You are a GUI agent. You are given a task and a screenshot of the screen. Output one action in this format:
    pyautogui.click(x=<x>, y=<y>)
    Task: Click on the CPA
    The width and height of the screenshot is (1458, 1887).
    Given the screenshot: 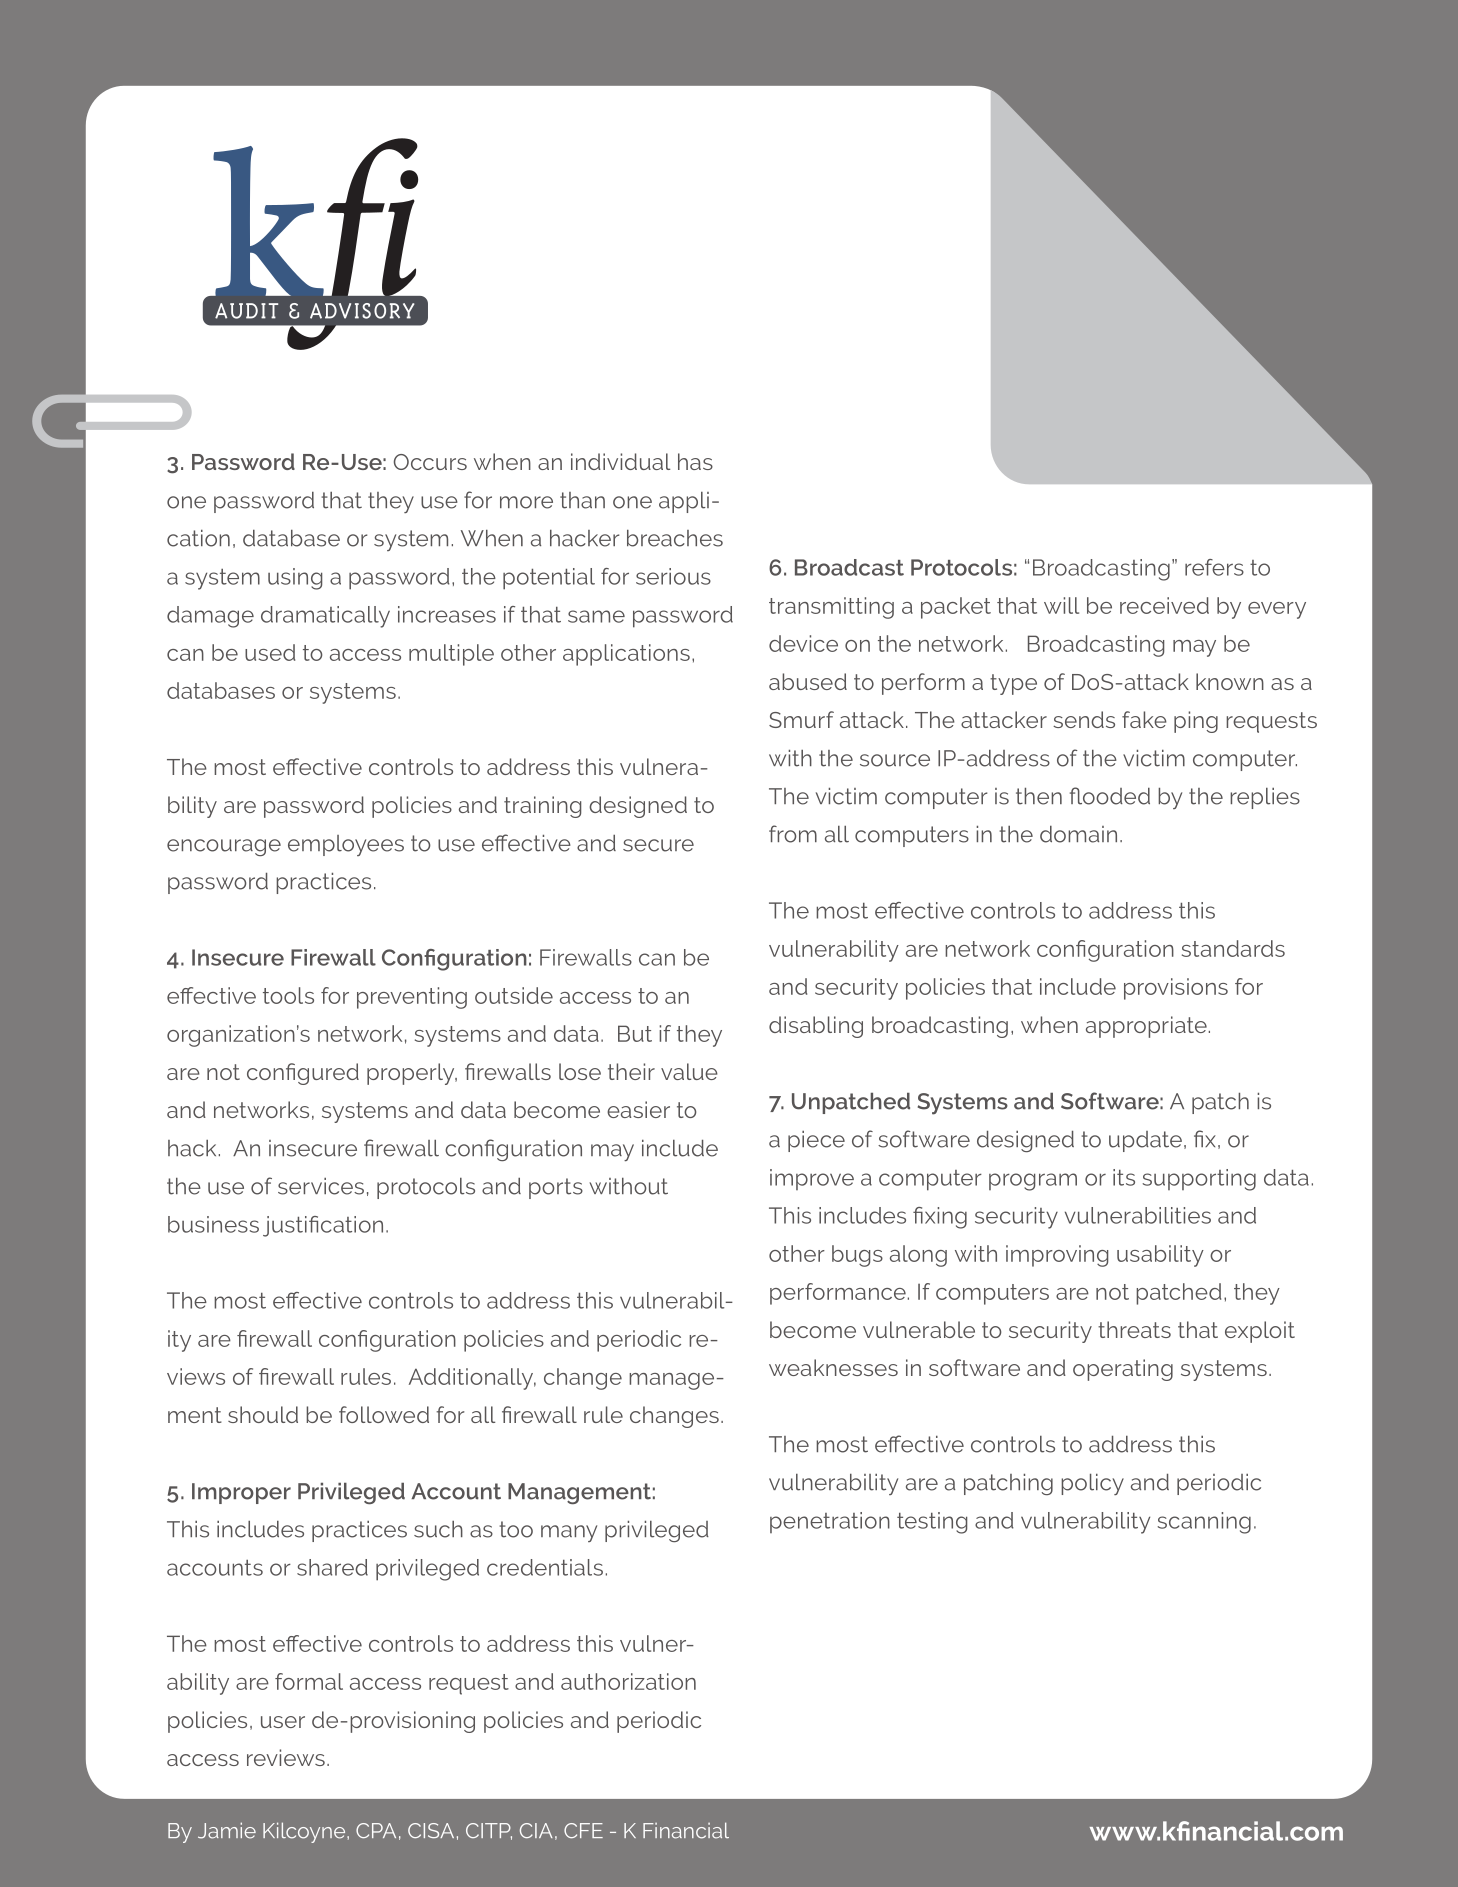 What is the action you would take?
    pyautogui.click(x=376, y=1830)
